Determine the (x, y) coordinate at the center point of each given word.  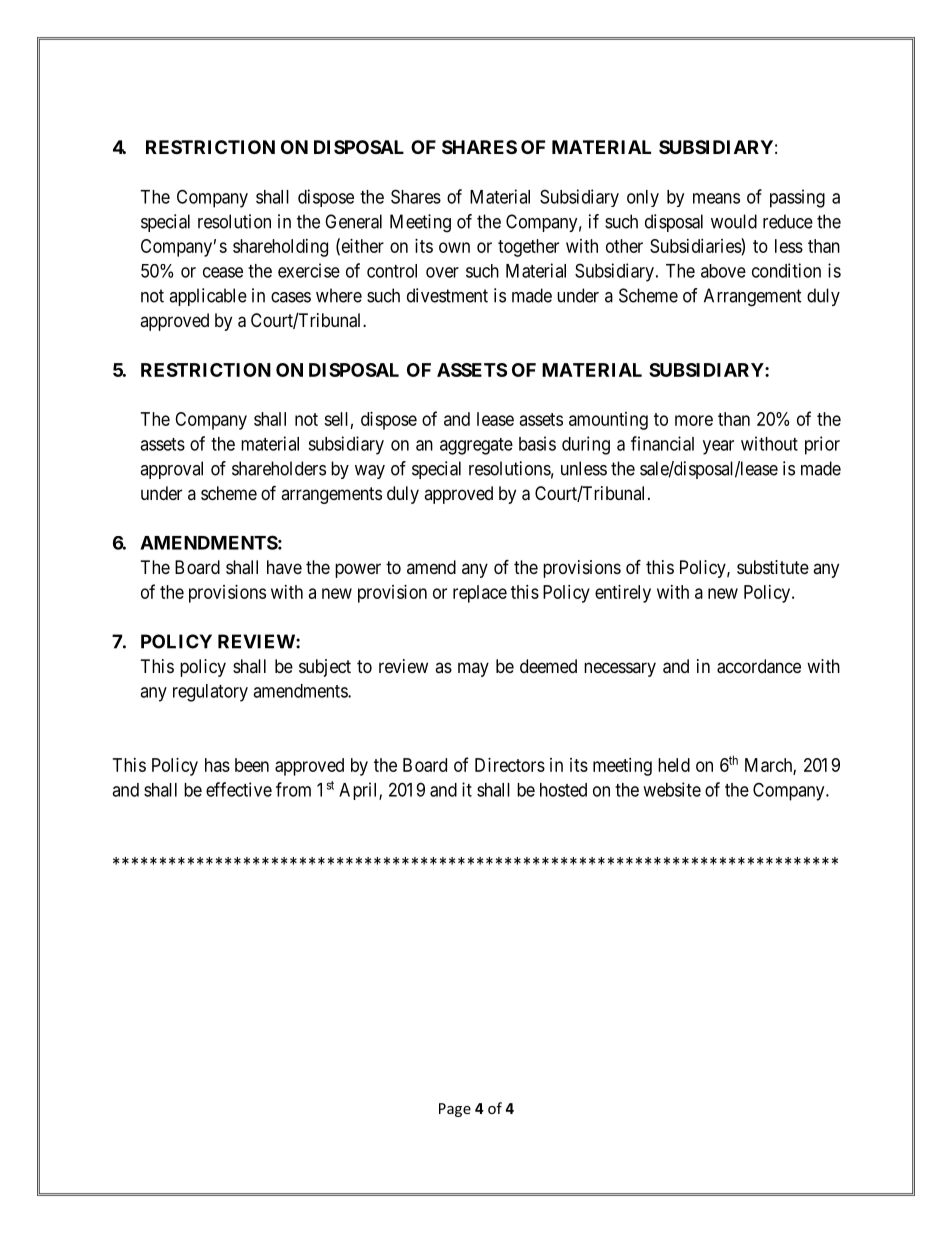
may (473, 669)
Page (455, 1110)
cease (223, 272)
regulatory (210, 693)
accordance (759, 666)
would (734, 221)
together (528, 248)
